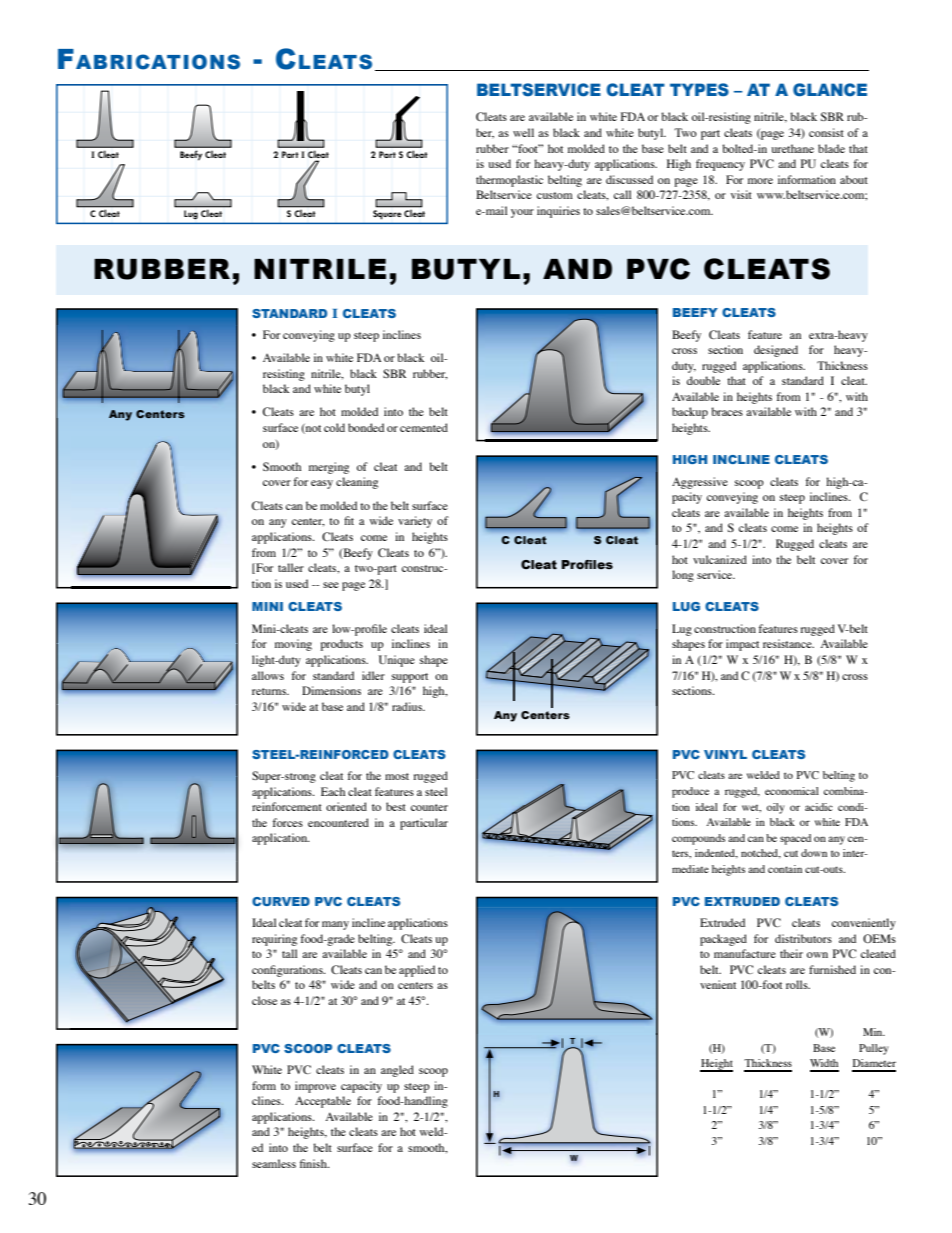 The height and width of the screenshot is (1233, 952). What do you see at coordinates (523, 132) in the screenshot?
I see `well` at bounding box center [523, 132].
